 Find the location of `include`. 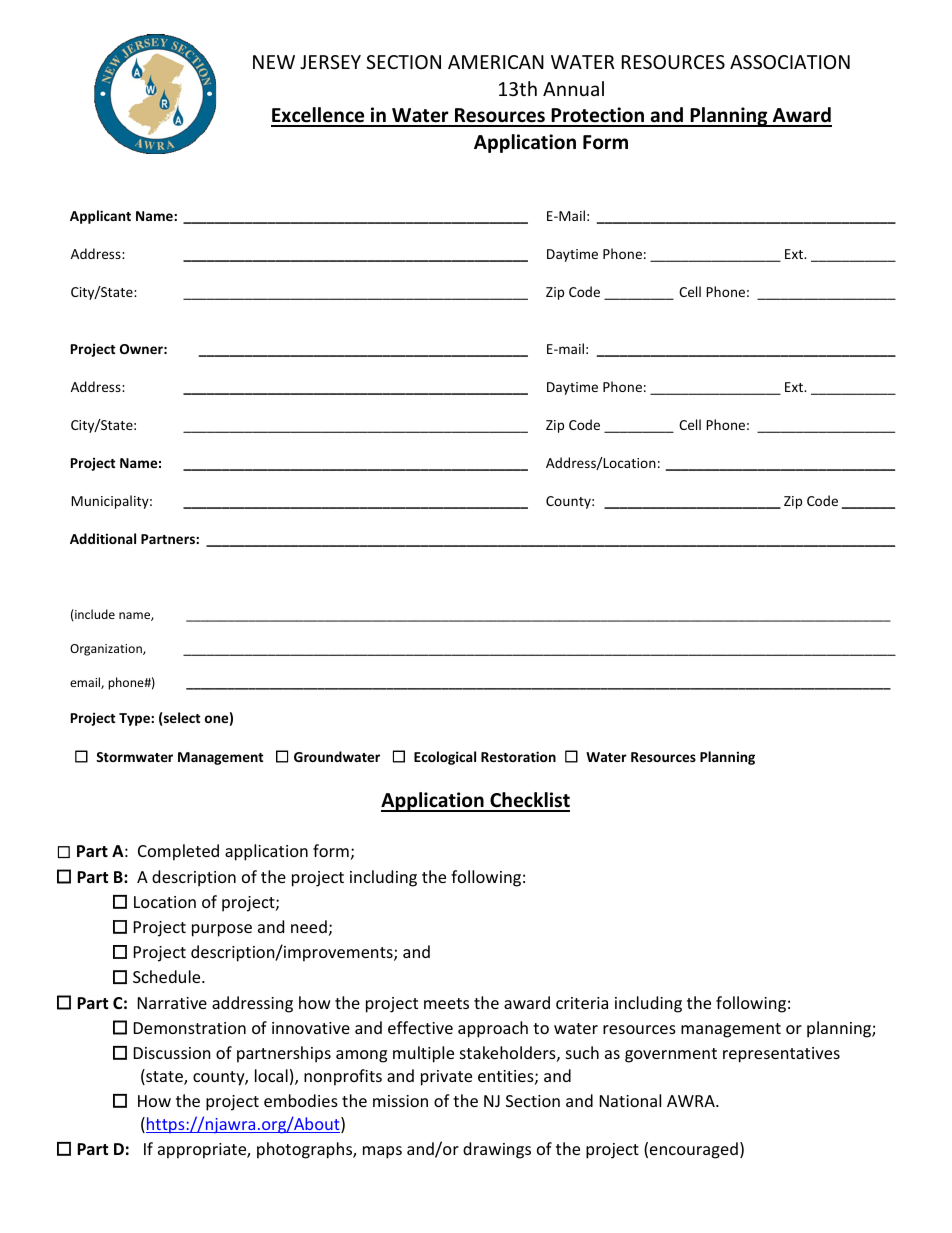

include is located at coordinates (94, 614).
